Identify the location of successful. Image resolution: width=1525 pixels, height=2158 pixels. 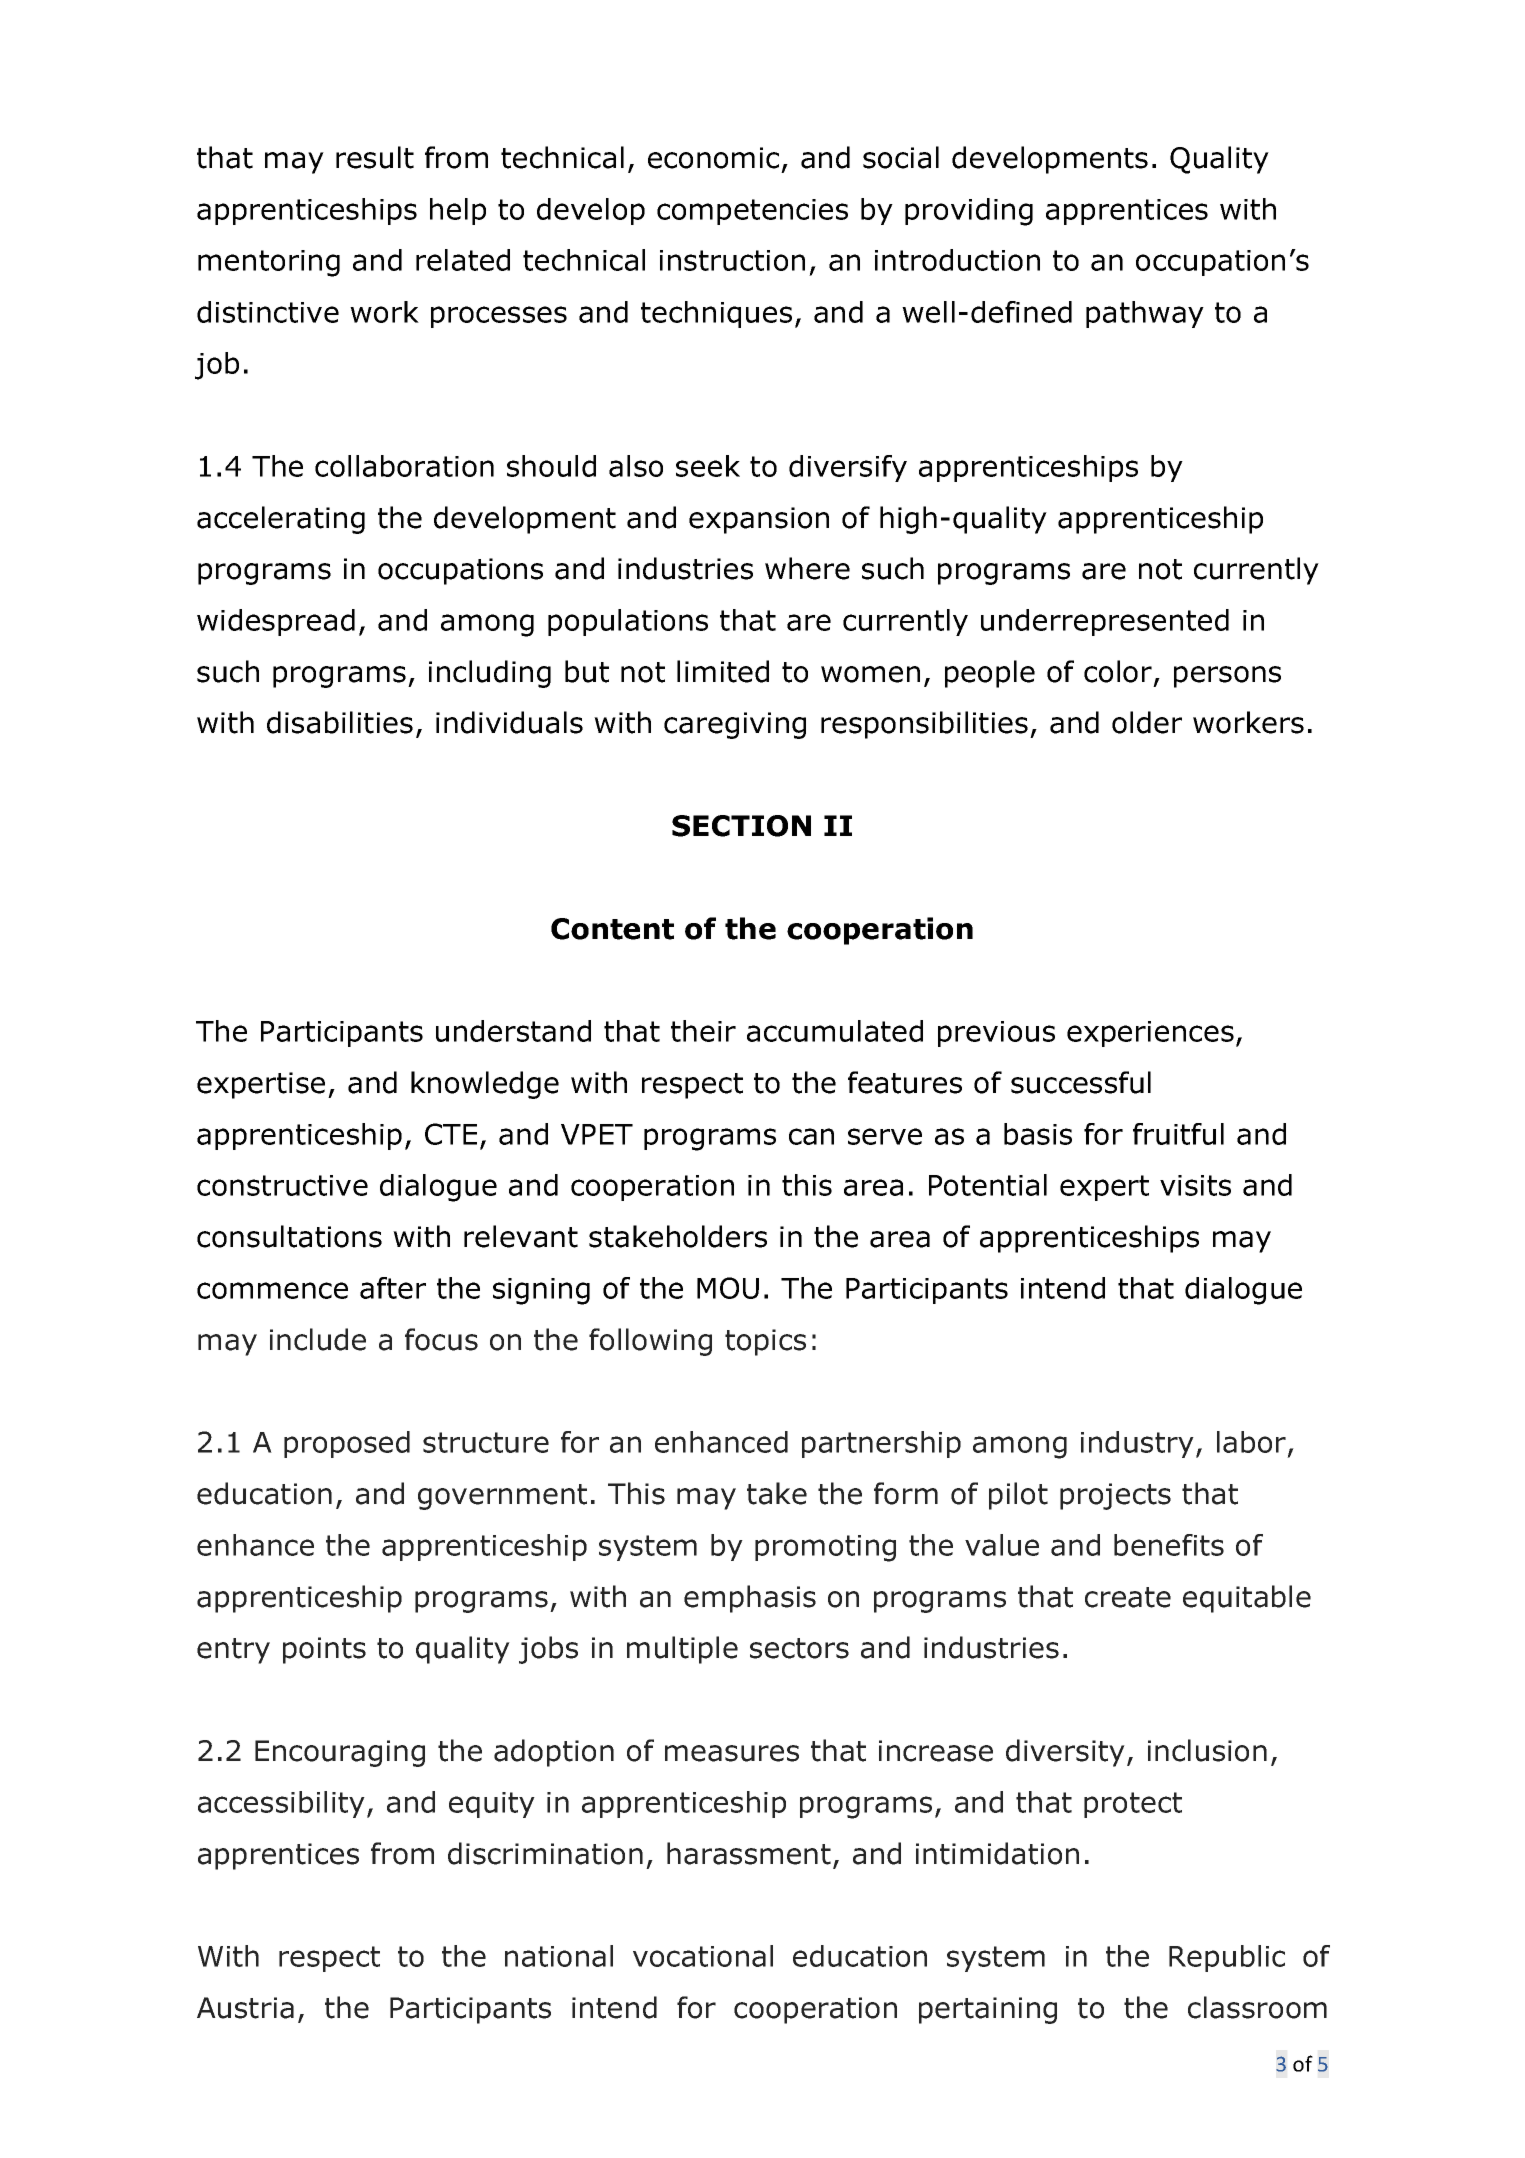
(1081, 1082).
